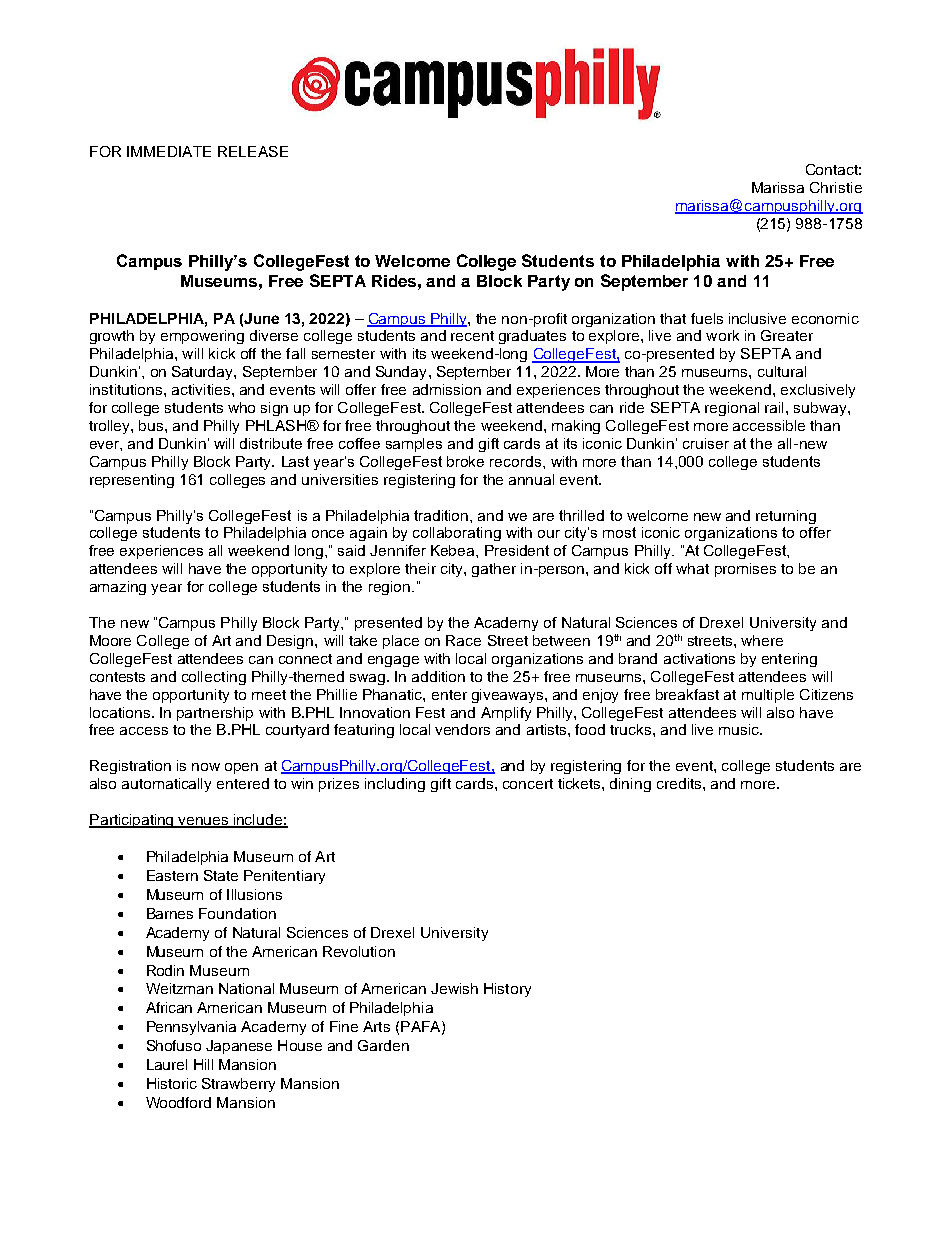 The height and width of the screenshot is (1233, 952). What do you see at coordinates (463, 640) in the screenshot?
I see `Race` at bounding box center [463, 640].
